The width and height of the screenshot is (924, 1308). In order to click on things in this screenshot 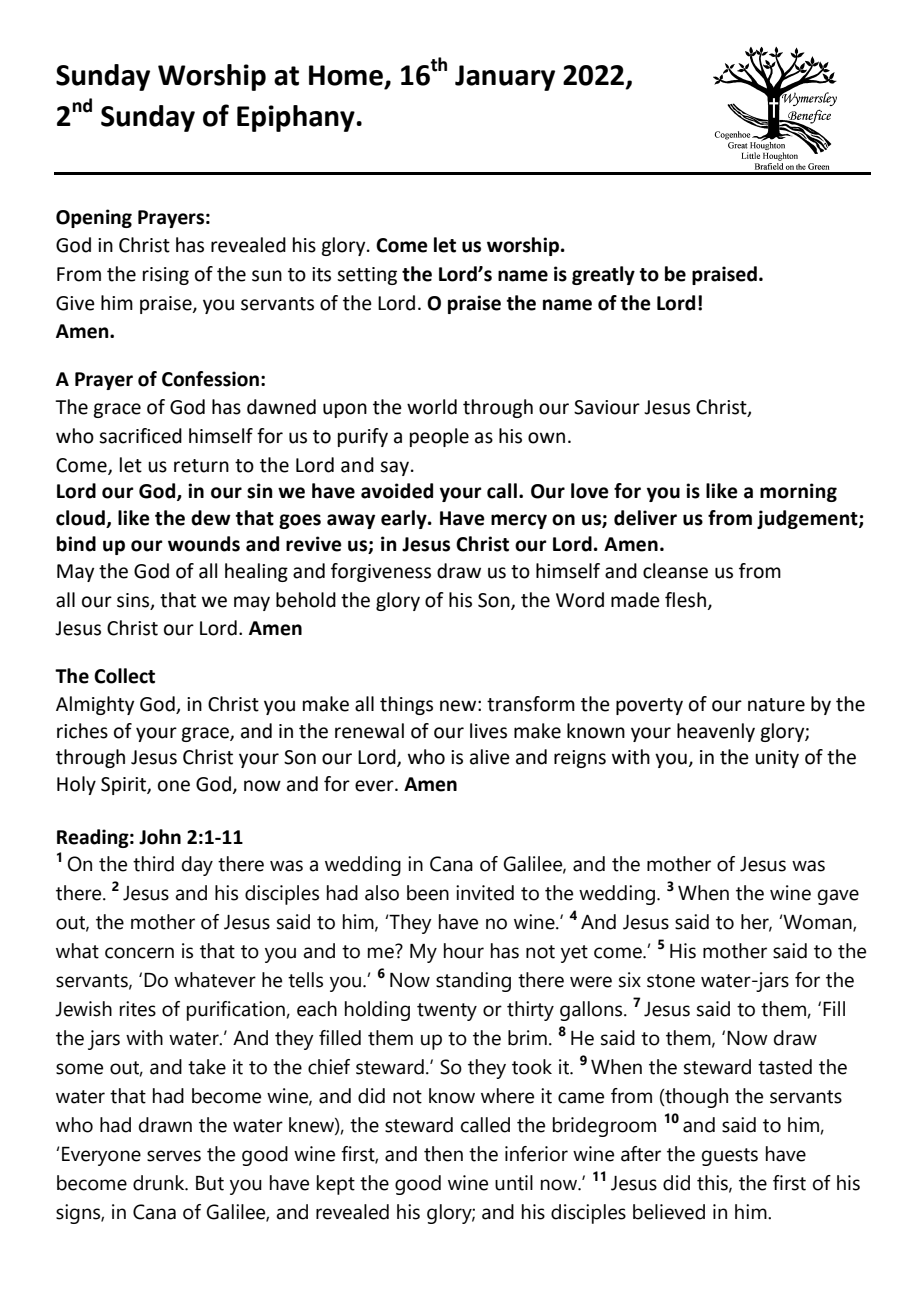, I will do `click(406, 705)`.
